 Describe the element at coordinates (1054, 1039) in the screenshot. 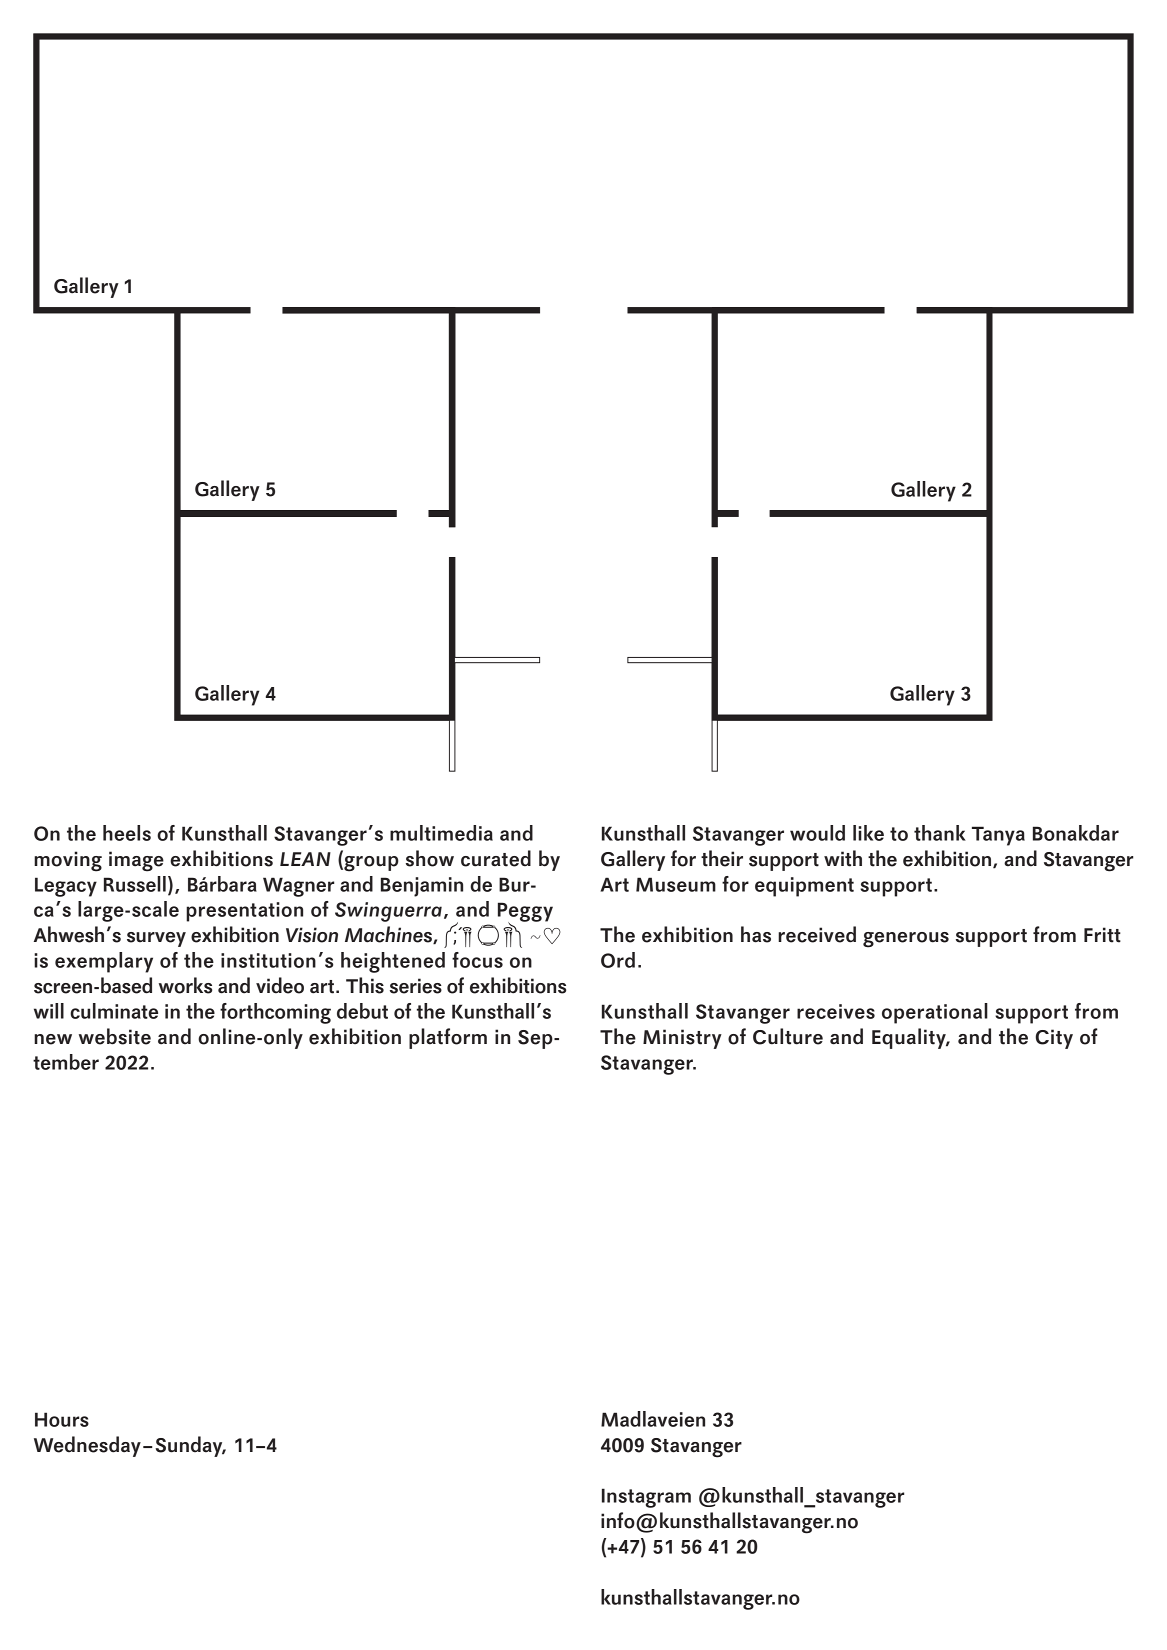

I see `City` at that location.
